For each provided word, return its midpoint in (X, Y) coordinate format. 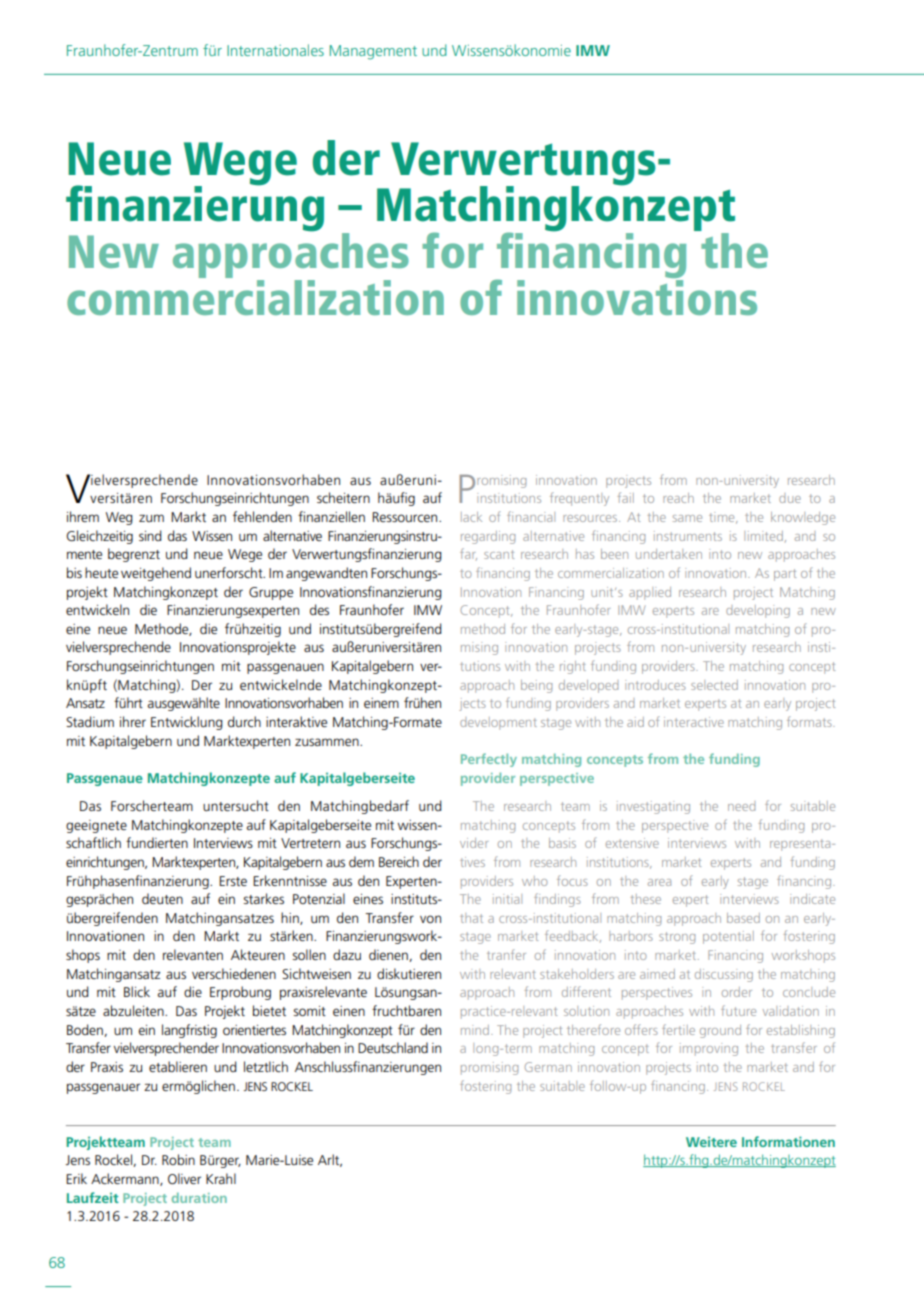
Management (373, 52)
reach (678, 498)
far (468, 554)
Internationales (275, 50)
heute (101, 572)
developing (758, 611)
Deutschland (393, 1047)
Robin (178, 1159)
